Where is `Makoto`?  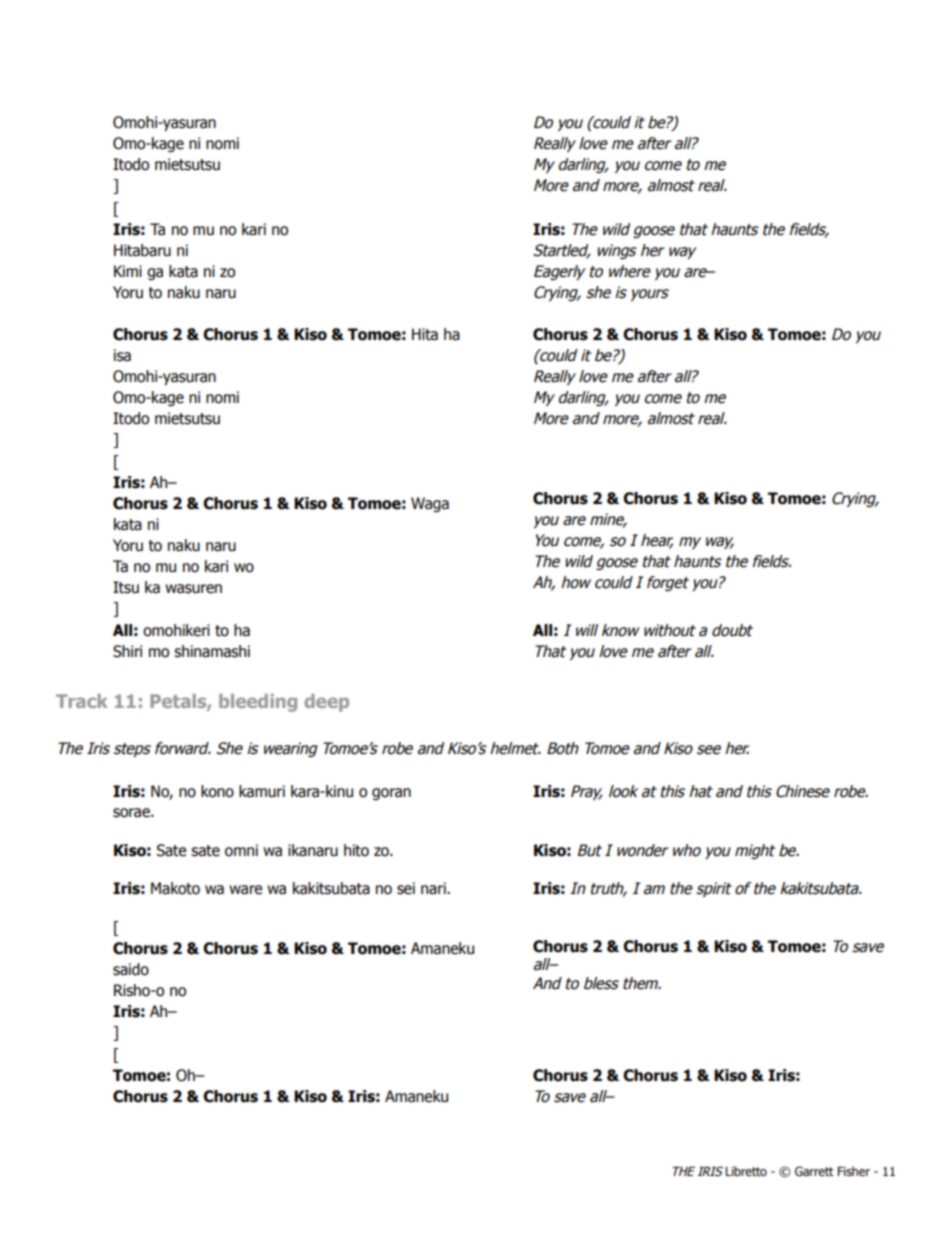
Makoto is located at coordinates (175, 888).
